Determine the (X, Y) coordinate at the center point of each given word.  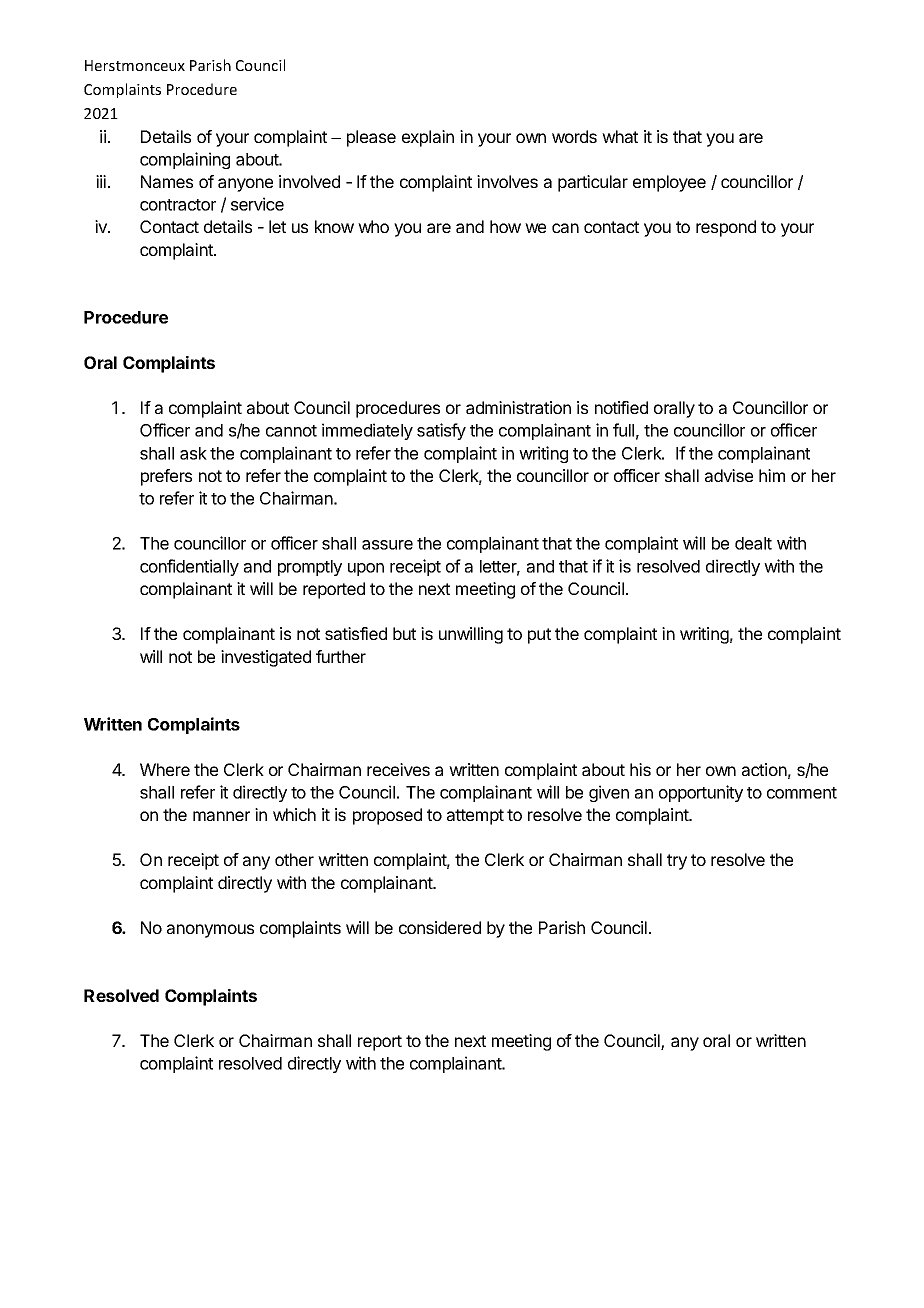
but (404, 633)
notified (621, 407)
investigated (266, 658)
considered (440, 927)
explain (428, 138)
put (539, 636)
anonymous (210, 931)
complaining (185, 160)
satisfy (441, 431)
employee (669, 183)
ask (193, 453)
